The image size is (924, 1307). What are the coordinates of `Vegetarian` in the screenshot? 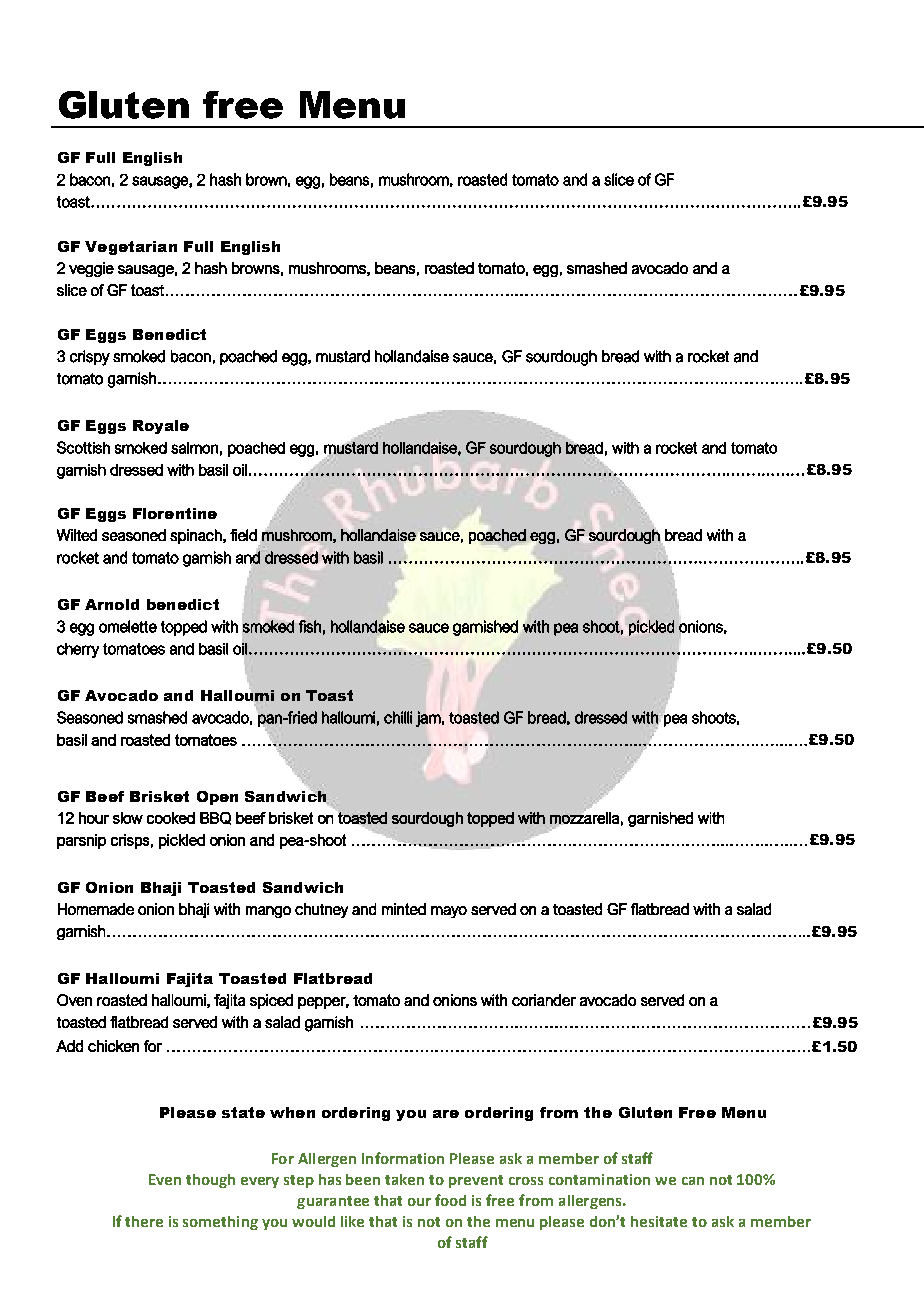 It's located at (131, 248).
